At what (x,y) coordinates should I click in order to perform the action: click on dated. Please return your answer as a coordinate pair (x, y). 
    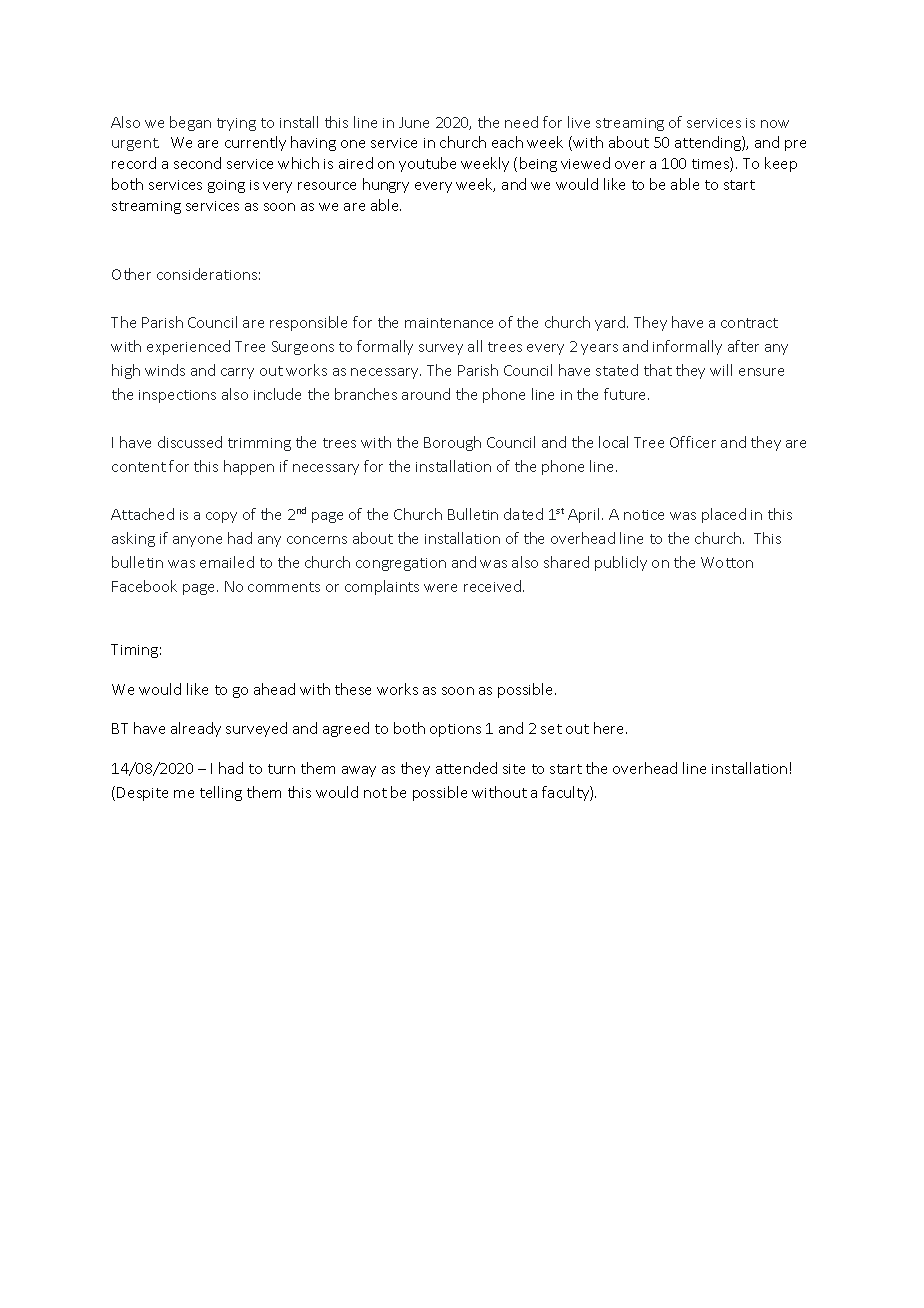
    Looking at the image, I should click on (523, 514).
